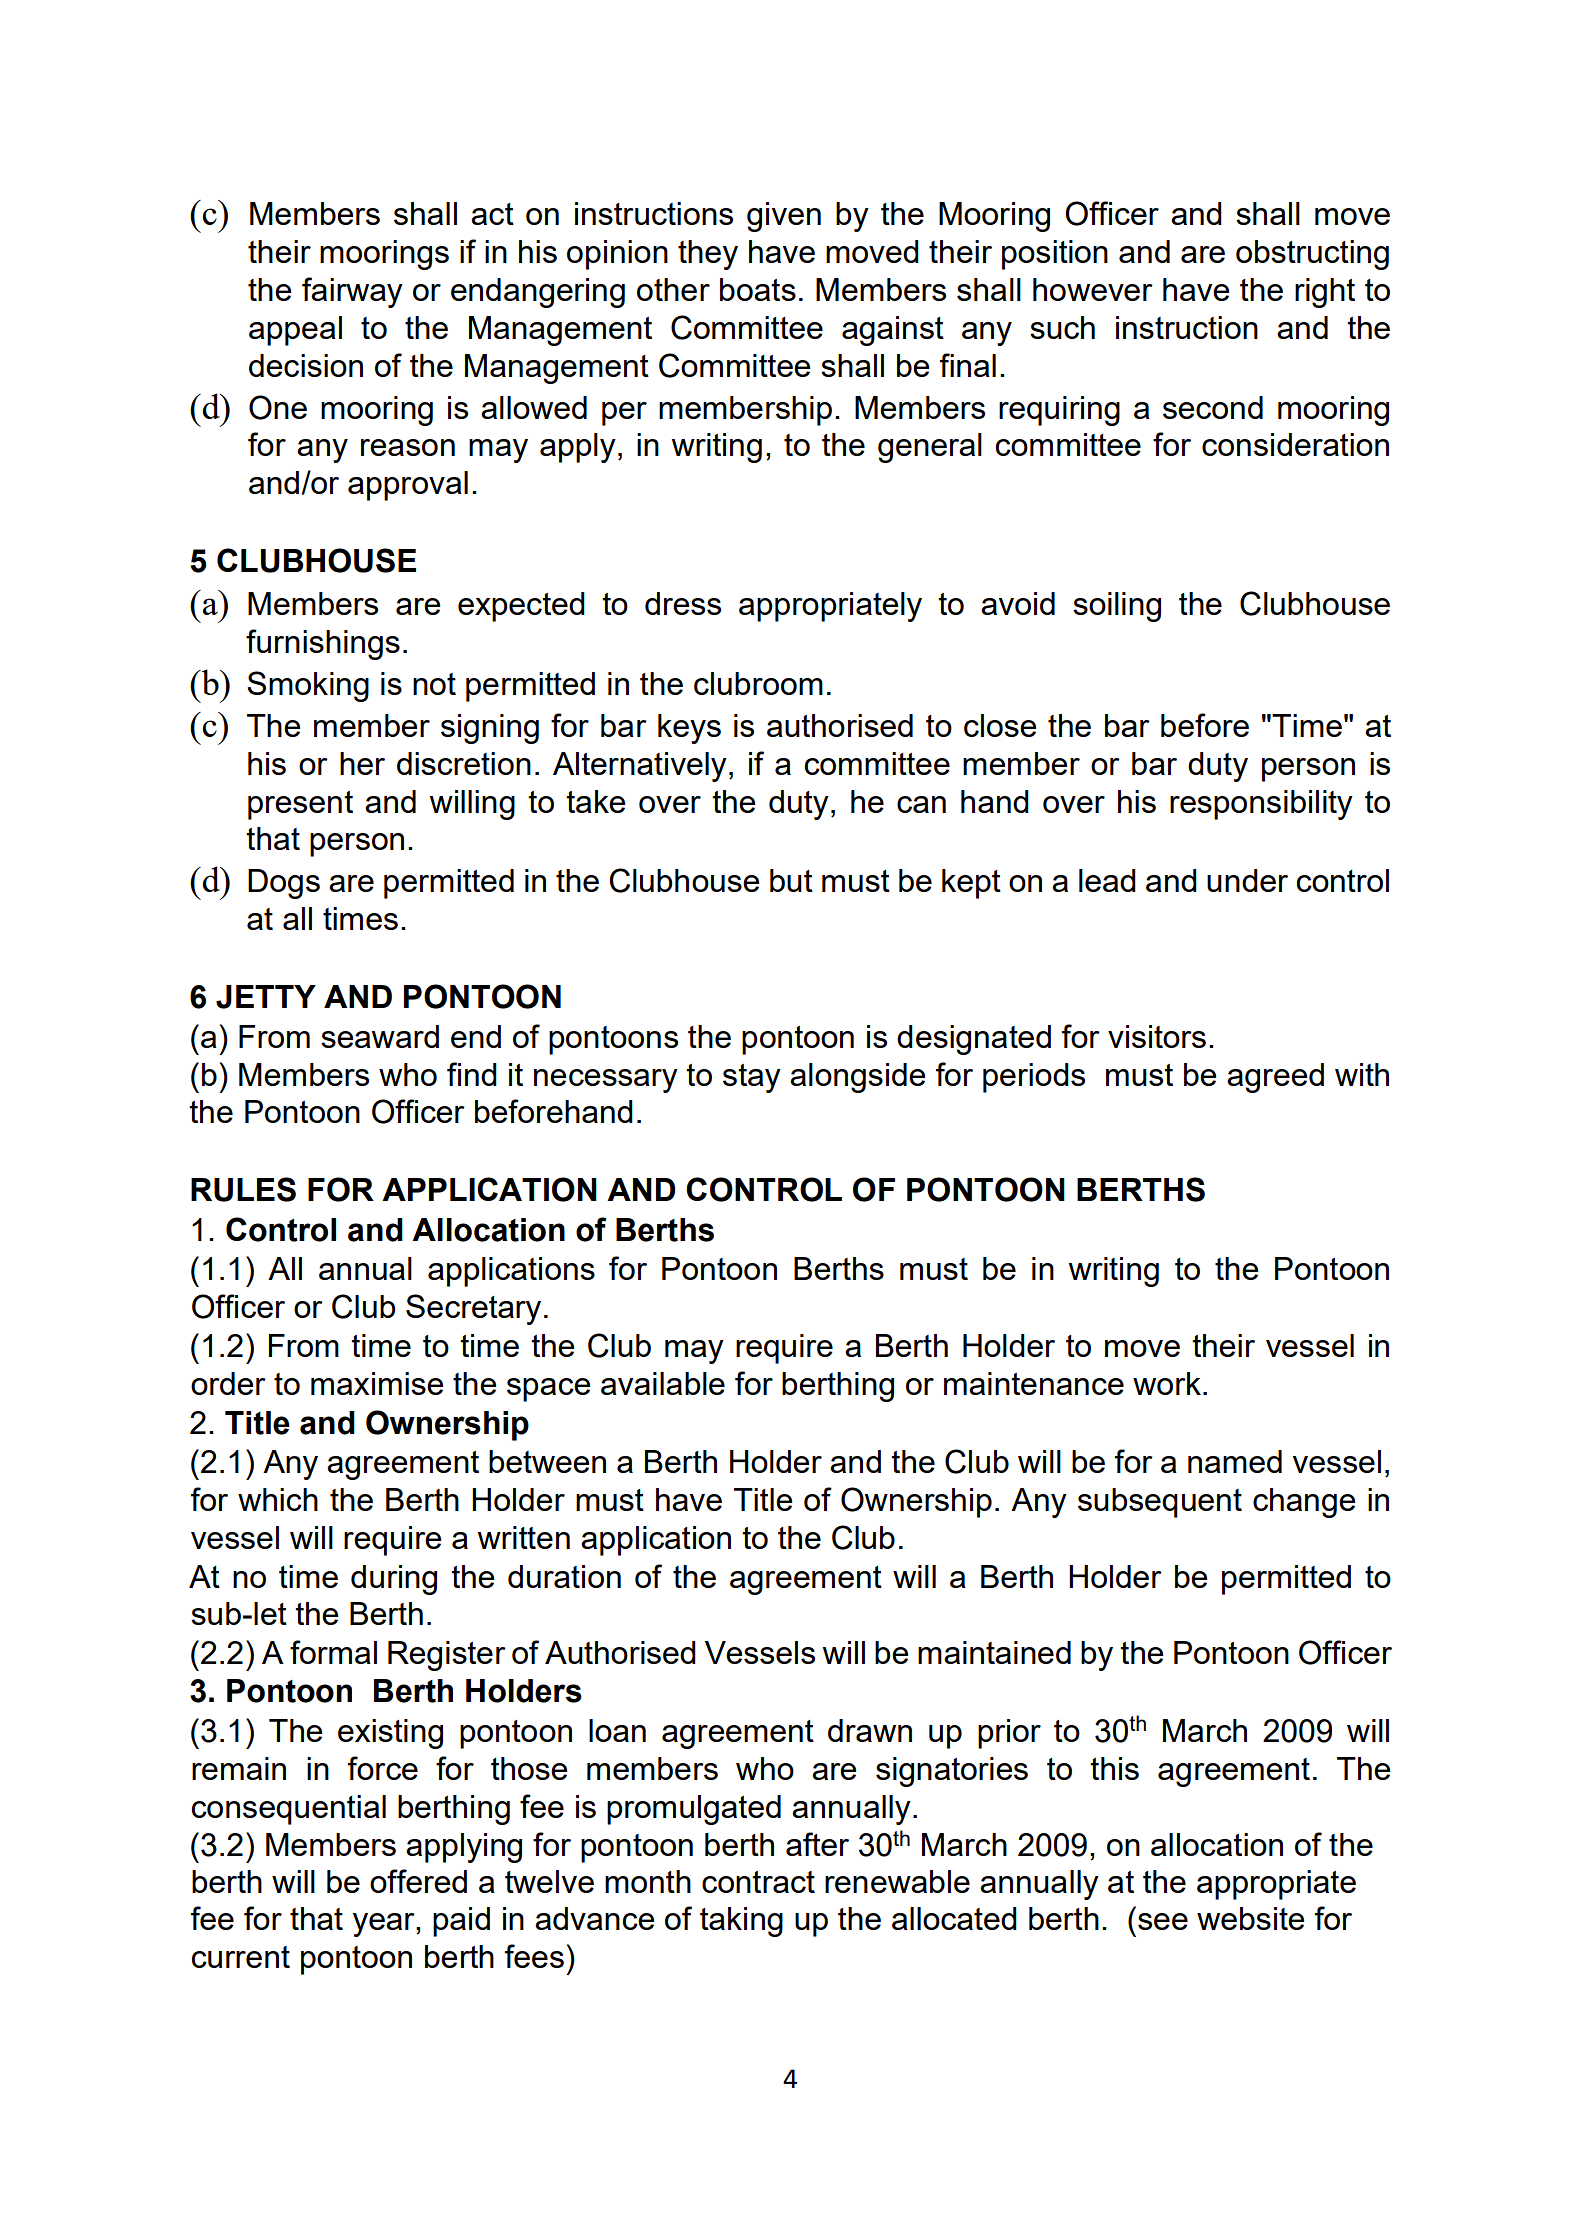 Image resolution: width=1582 pixels, height=2238 pixels. Describe the element at coordinates (1250, 1918) in the document. I see `website` at that location.
